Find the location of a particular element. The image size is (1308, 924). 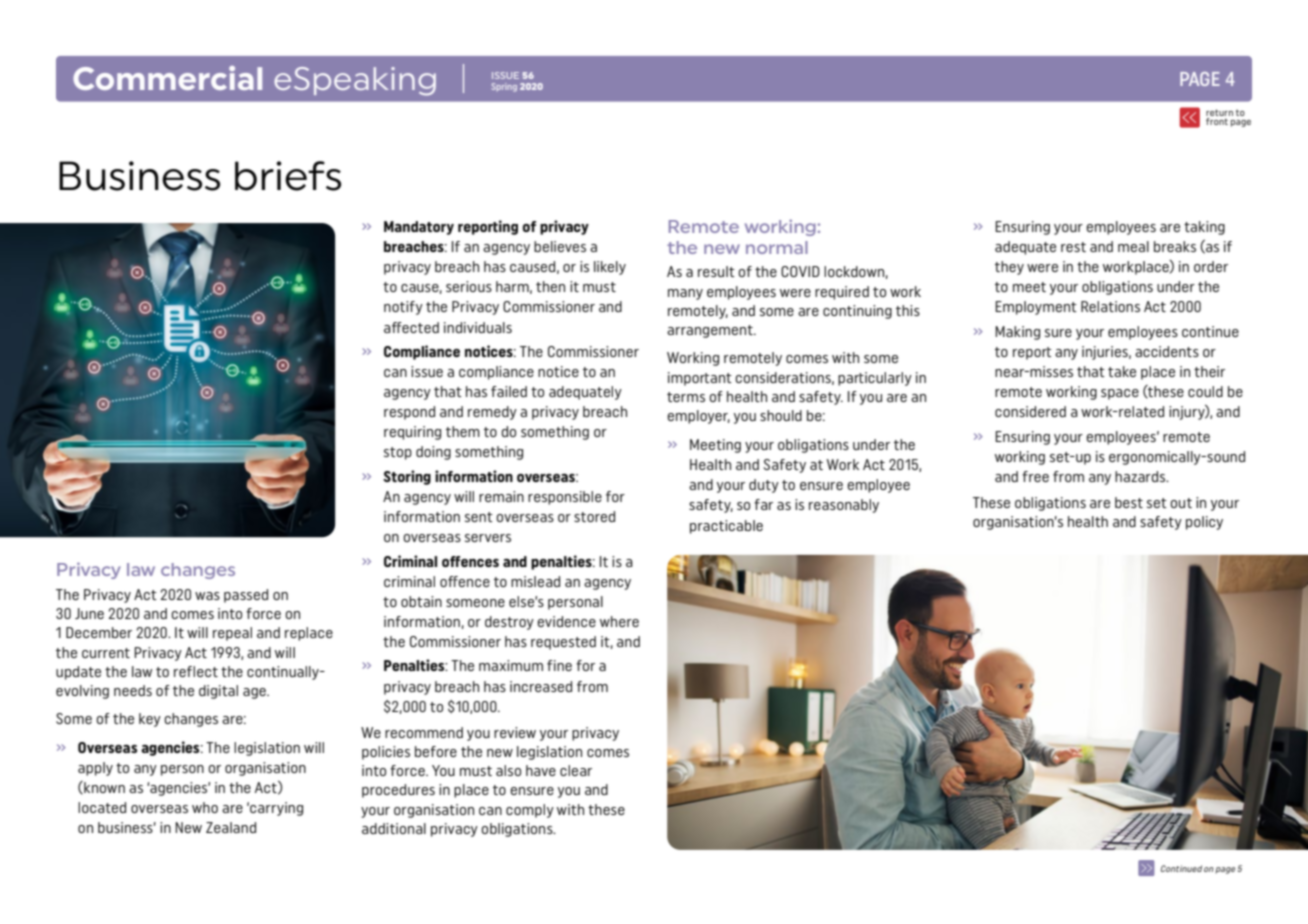

Commercial is located at coordinates (167, 78).
